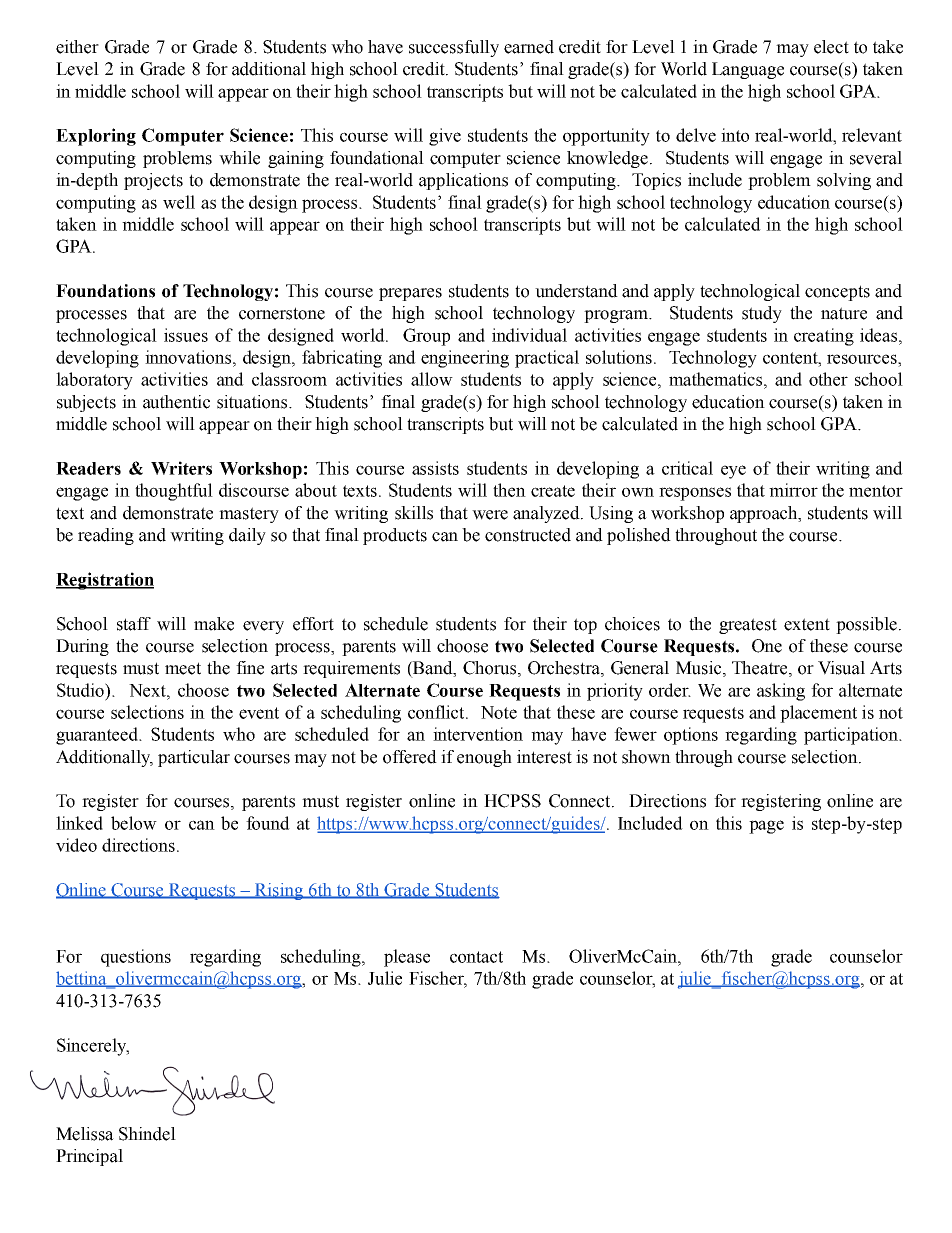 This image has height=1233, width=952. Describe the element at coordinates (766, 827) in the image. I see `page` at that location.
